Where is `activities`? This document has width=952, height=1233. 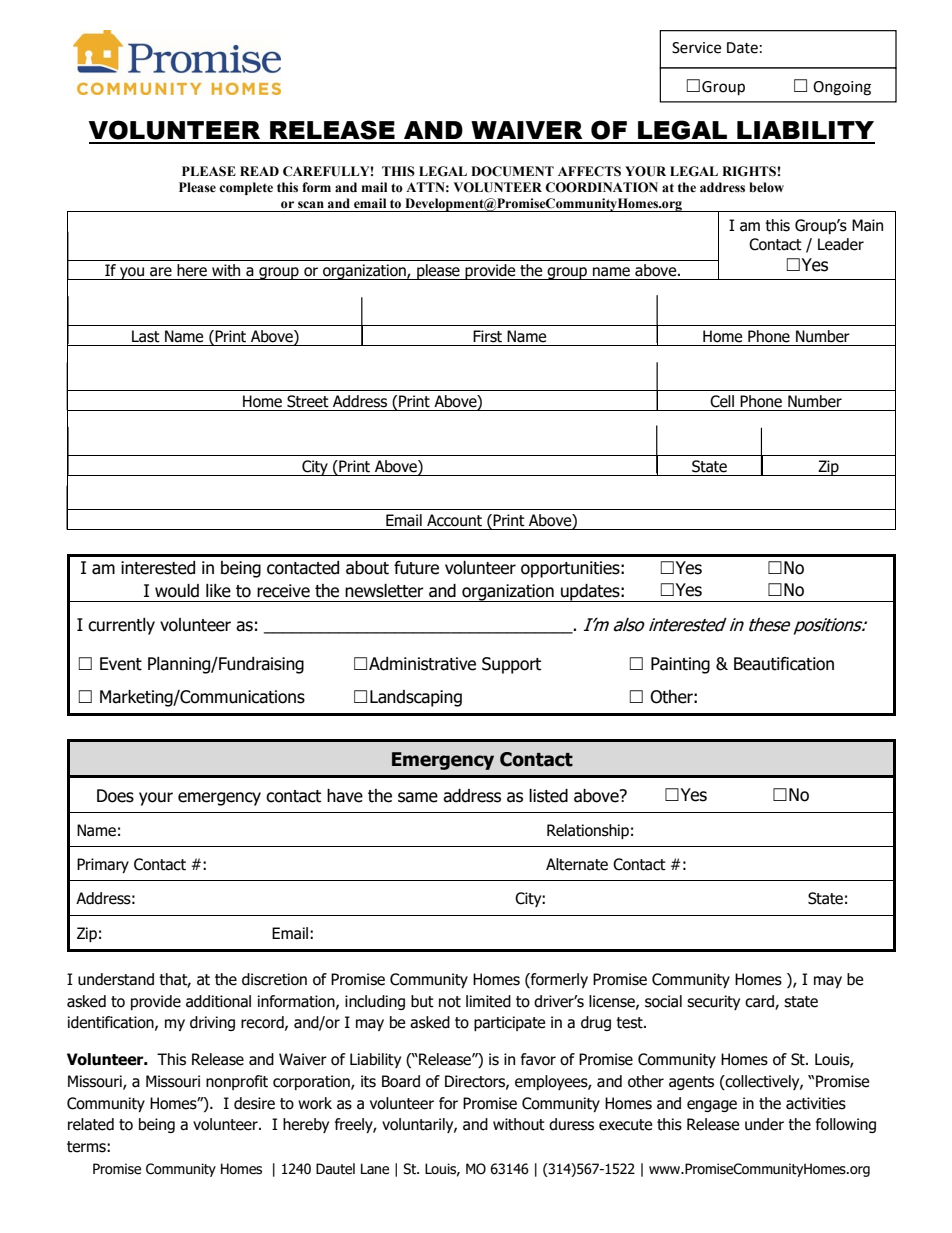 activities is located at coordinates (816, 1103).
